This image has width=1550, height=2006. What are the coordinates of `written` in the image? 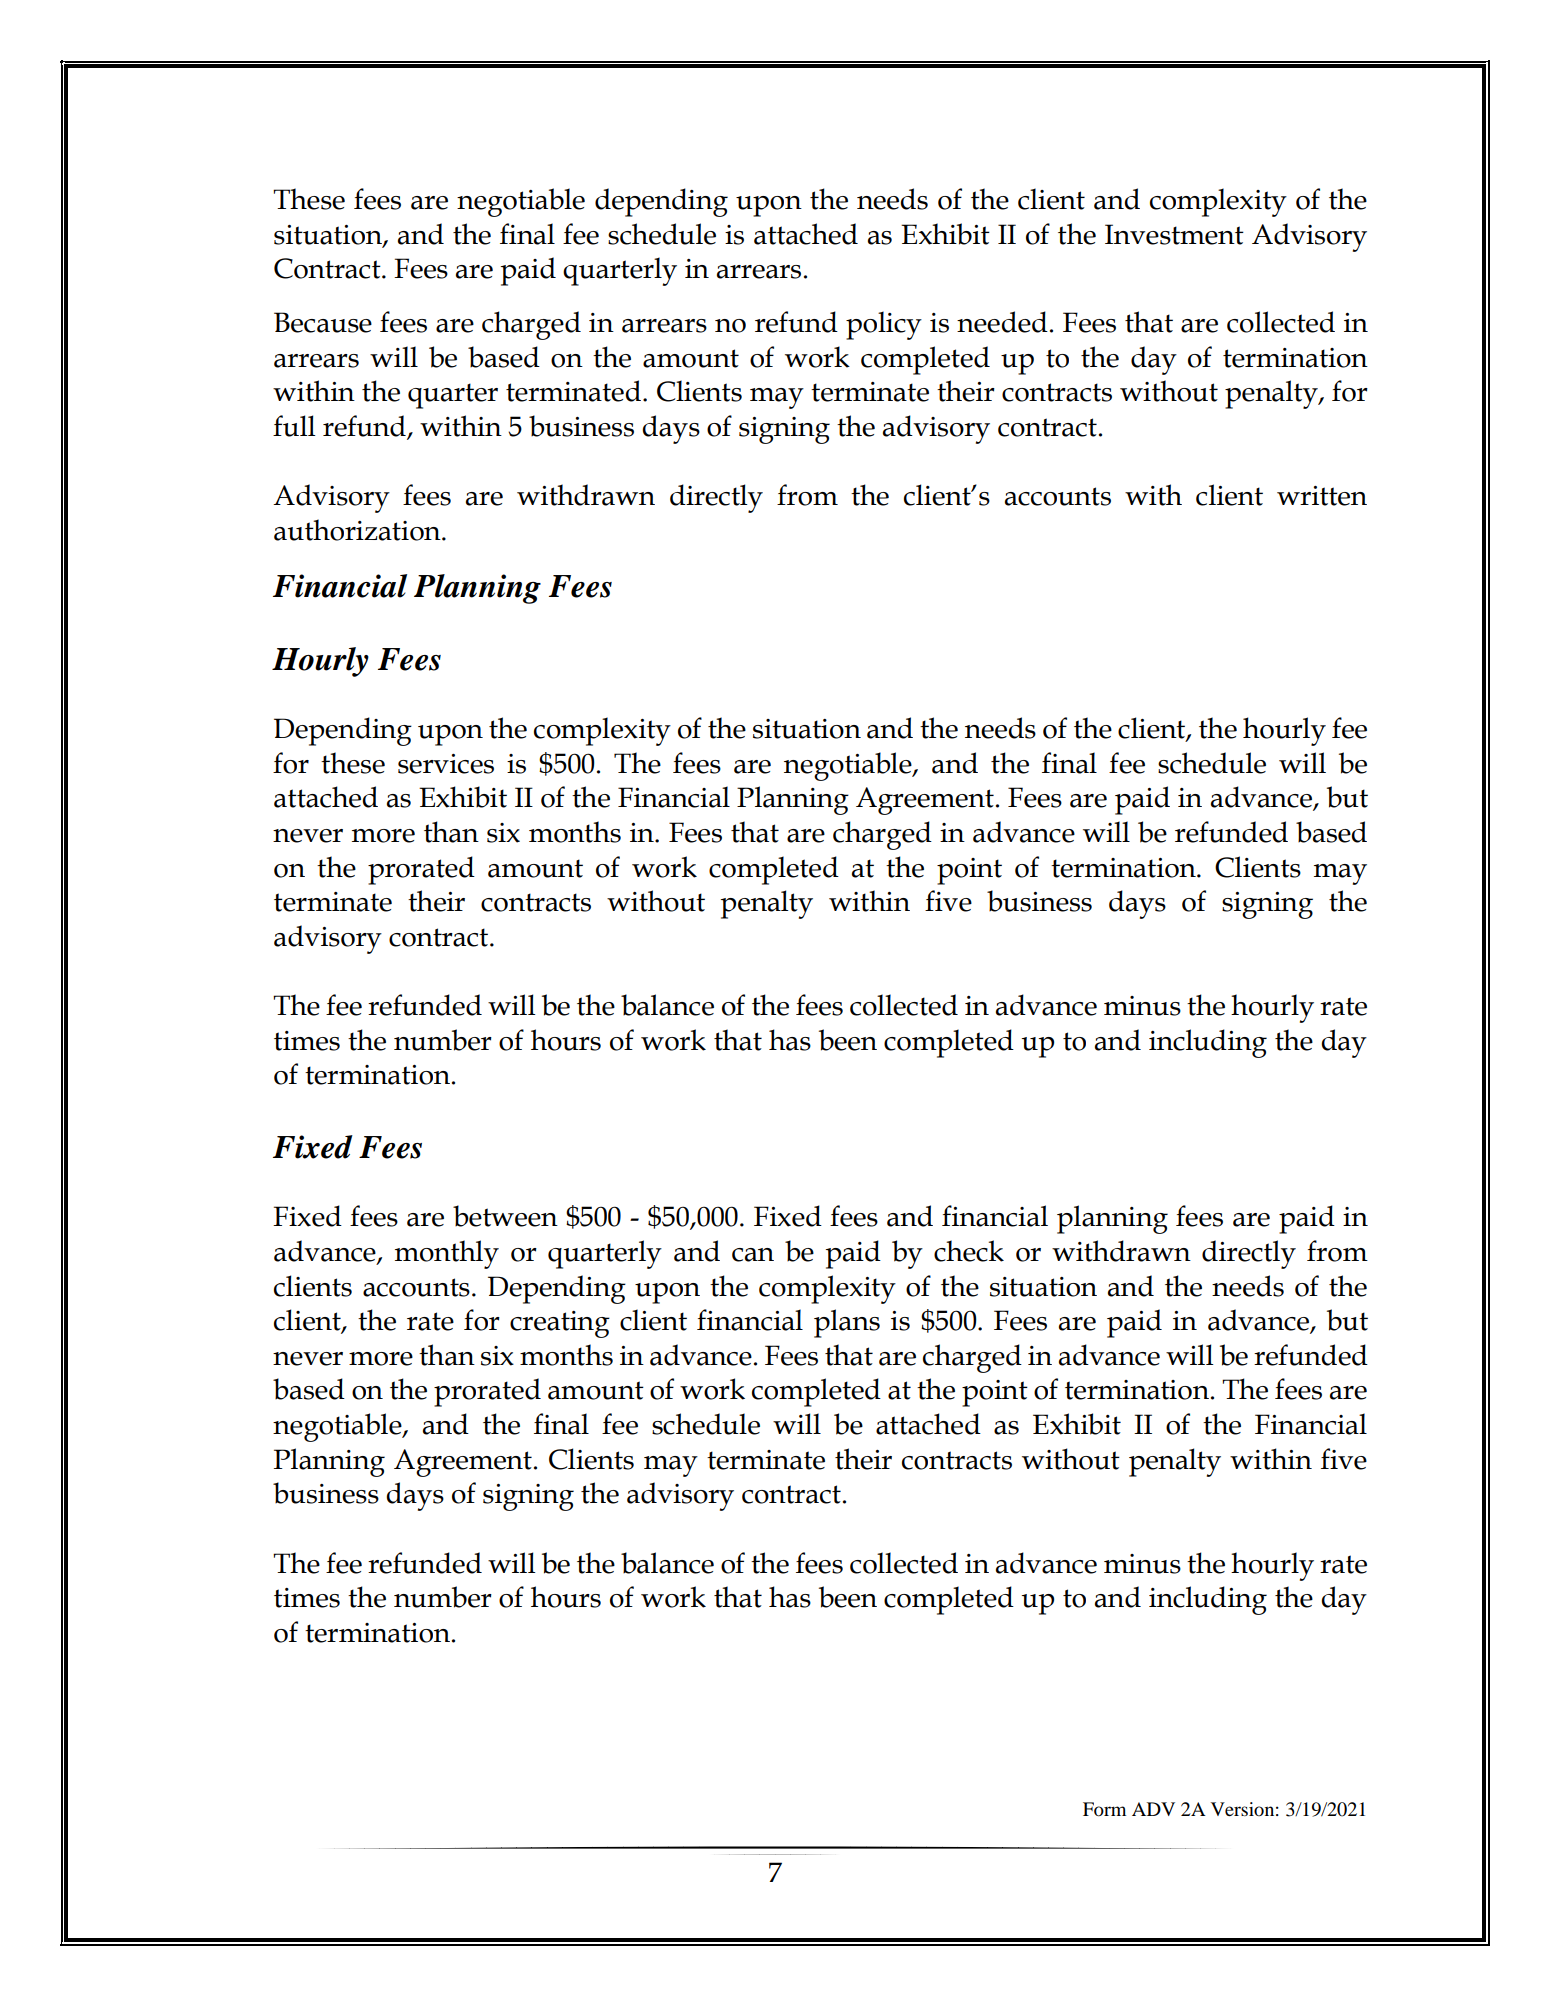 It's located at (1322, 496).
